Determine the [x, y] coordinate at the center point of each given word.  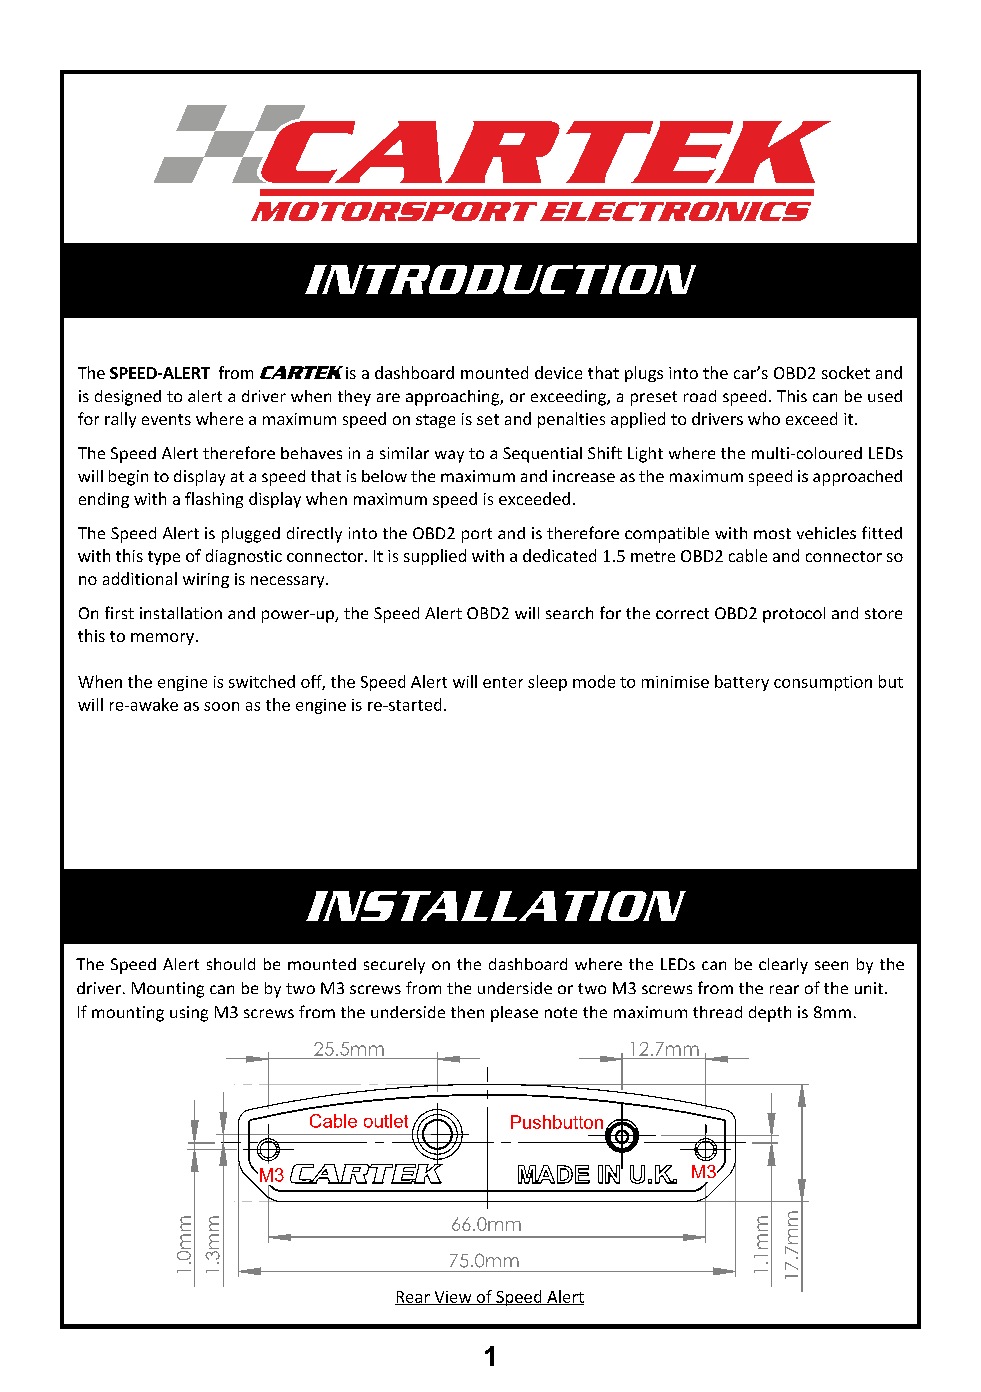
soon [221, 706]
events [166, 419]
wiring [206, 580]
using [189, 1014]
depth [770, 1014]
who [764, 418]
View [453, 1298]
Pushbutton [557, 1122]
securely [394, 966]
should [231, 964]
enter [503, 682]
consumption [823, 683]
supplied [435, 557]
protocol [794, 615]
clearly [783, 966]
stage [435, 421]
